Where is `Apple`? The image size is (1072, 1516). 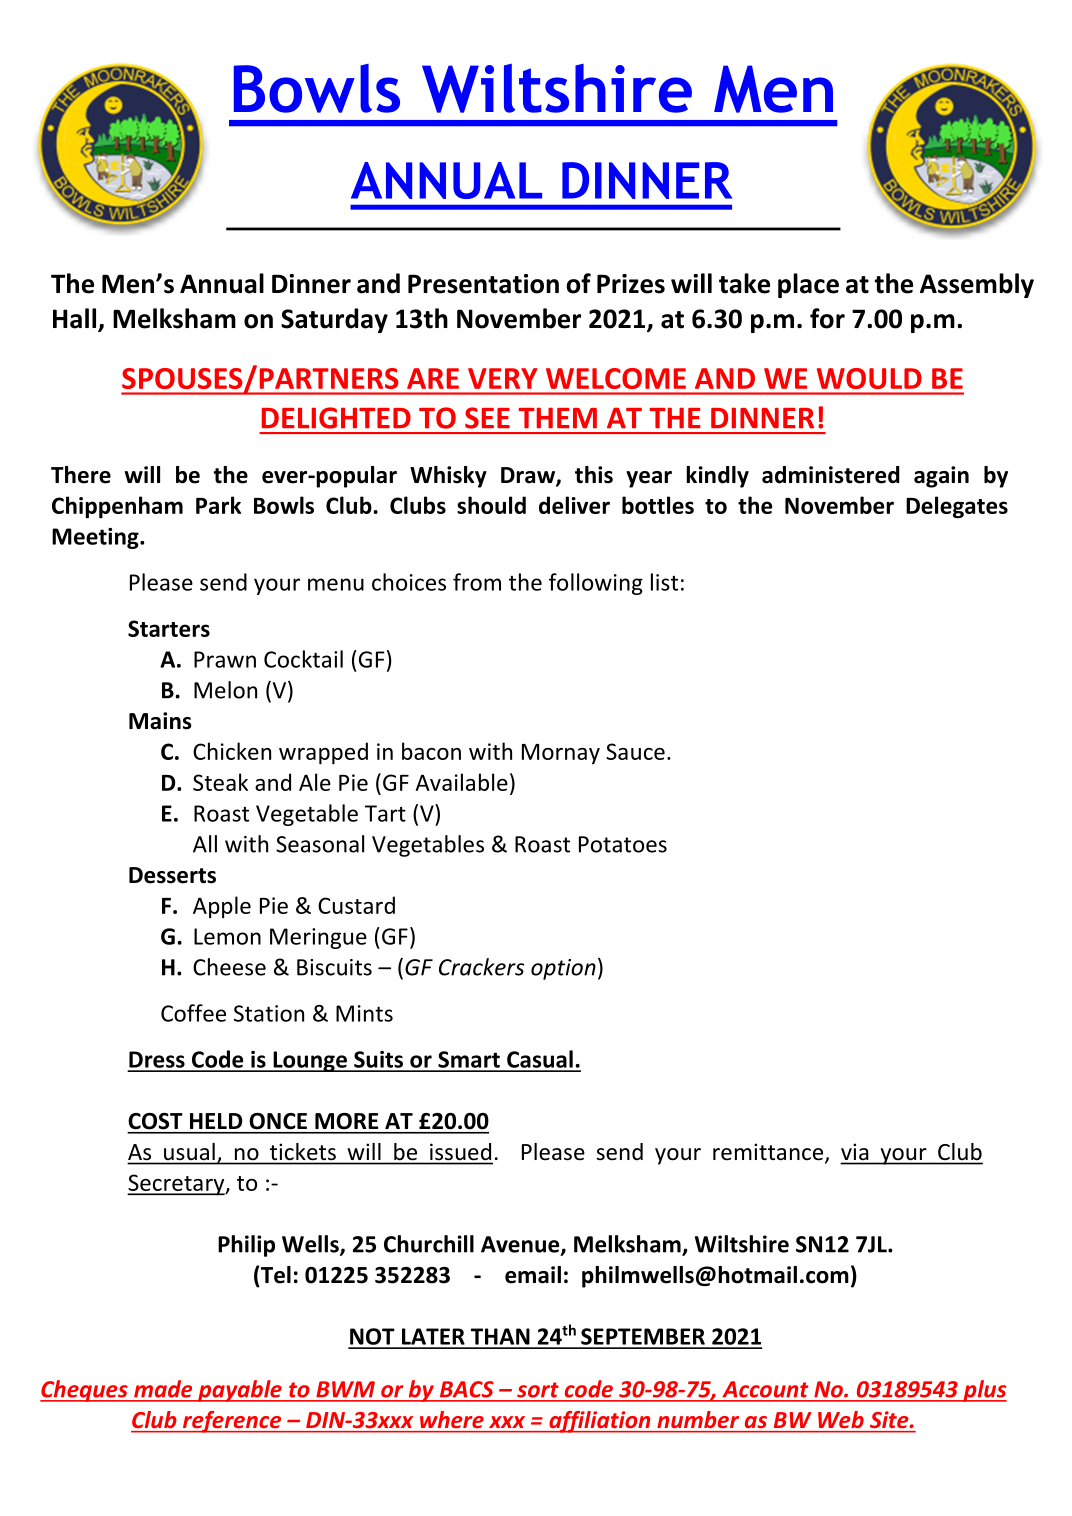 Apple is located at coordinates (222, 907).
